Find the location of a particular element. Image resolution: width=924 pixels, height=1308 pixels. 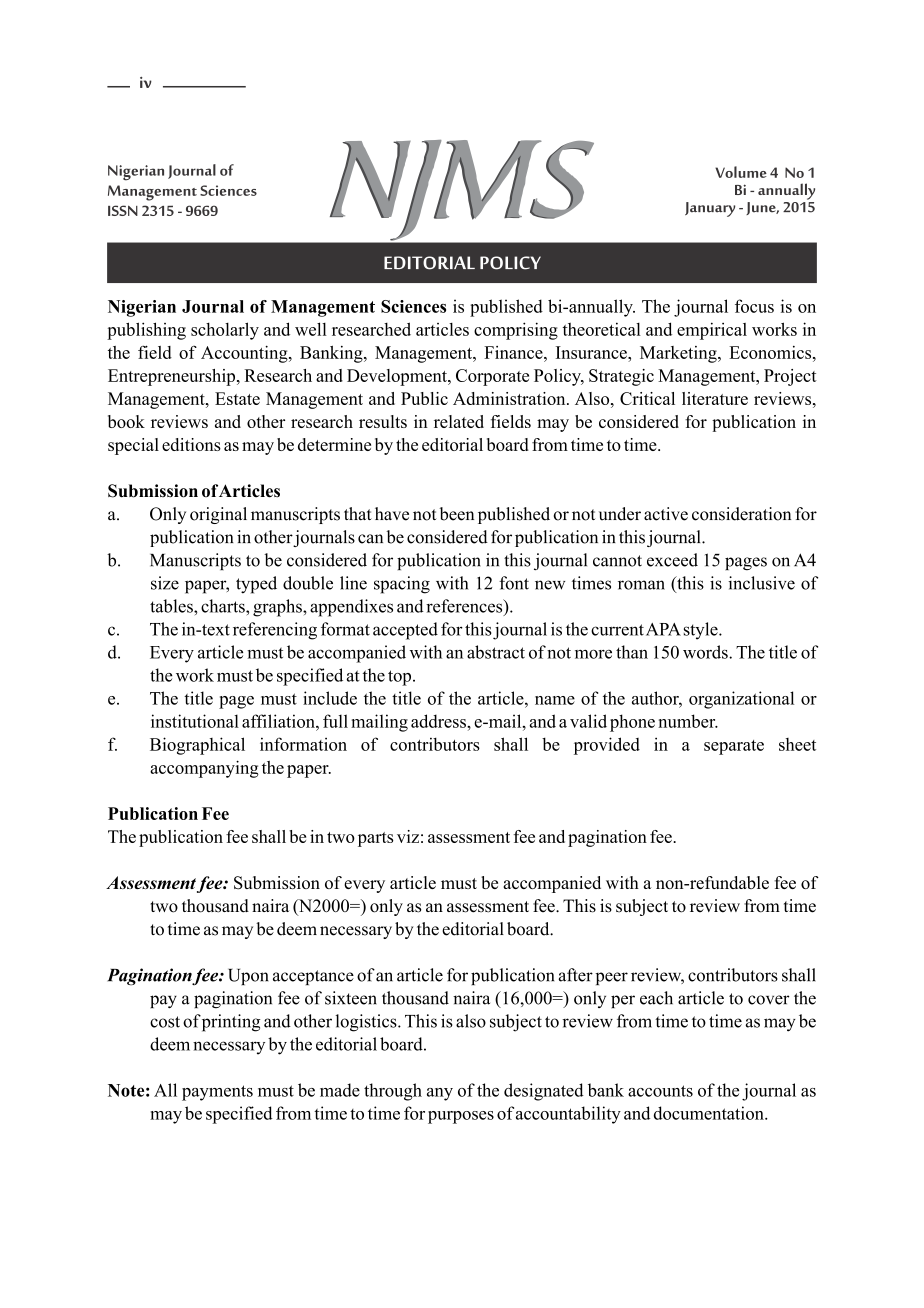

words is located at coordinates (706, 652).
